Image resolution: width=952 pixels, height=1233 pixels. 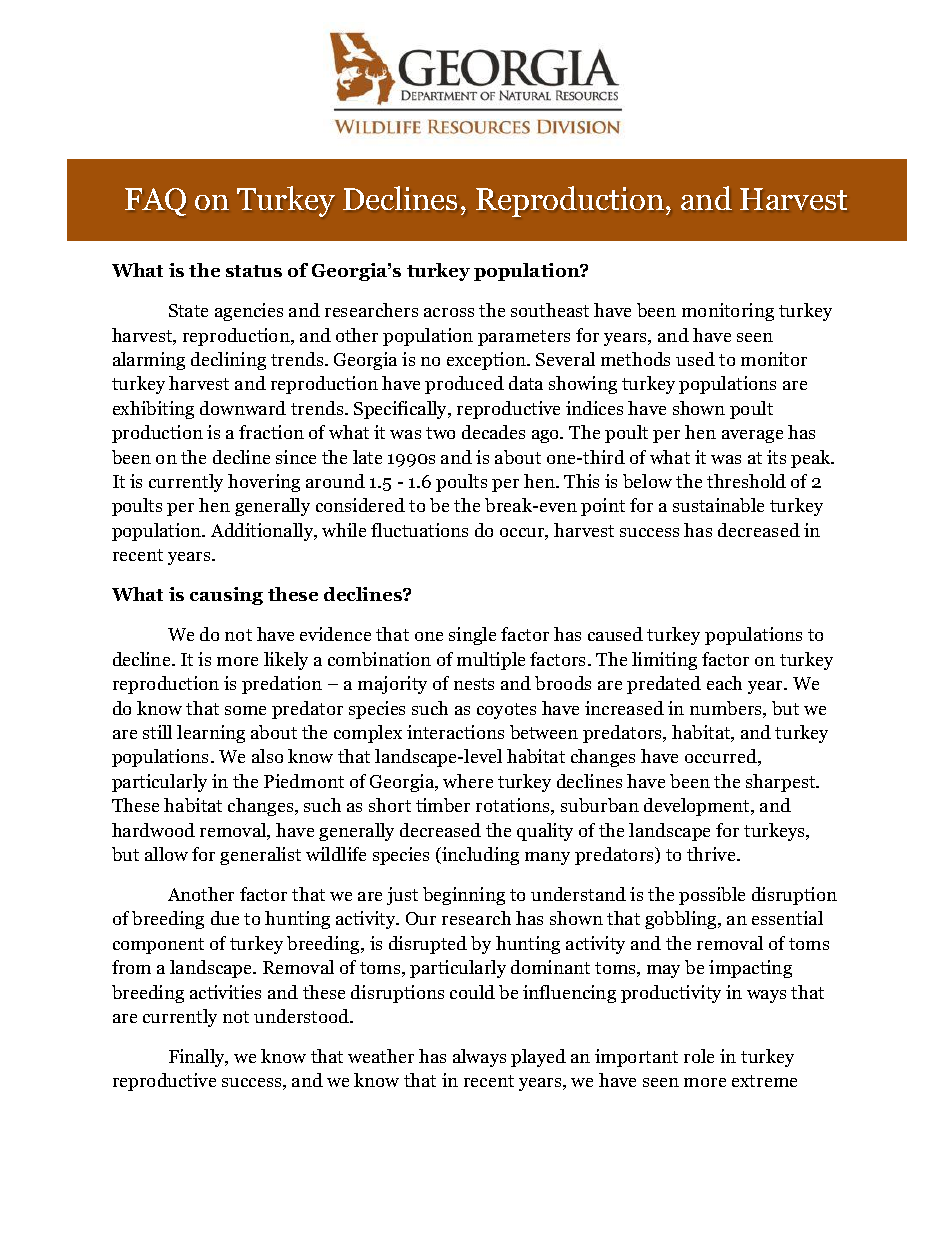 What do you see at coordinates (724, 683) in the image?
I see `each` at bounding box center [724, 683].
